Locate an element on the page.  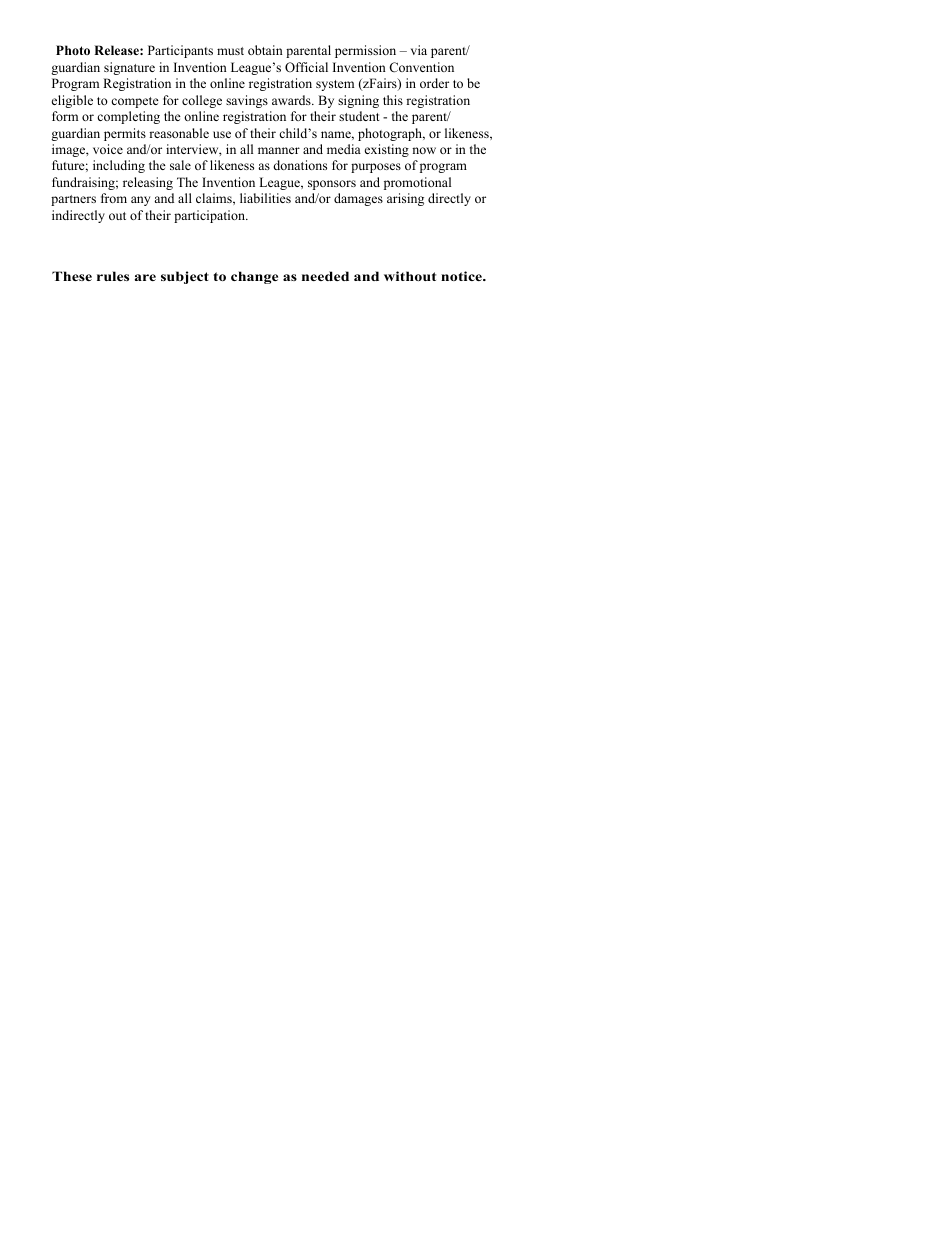
donations is located at coordinates (300, 165).
